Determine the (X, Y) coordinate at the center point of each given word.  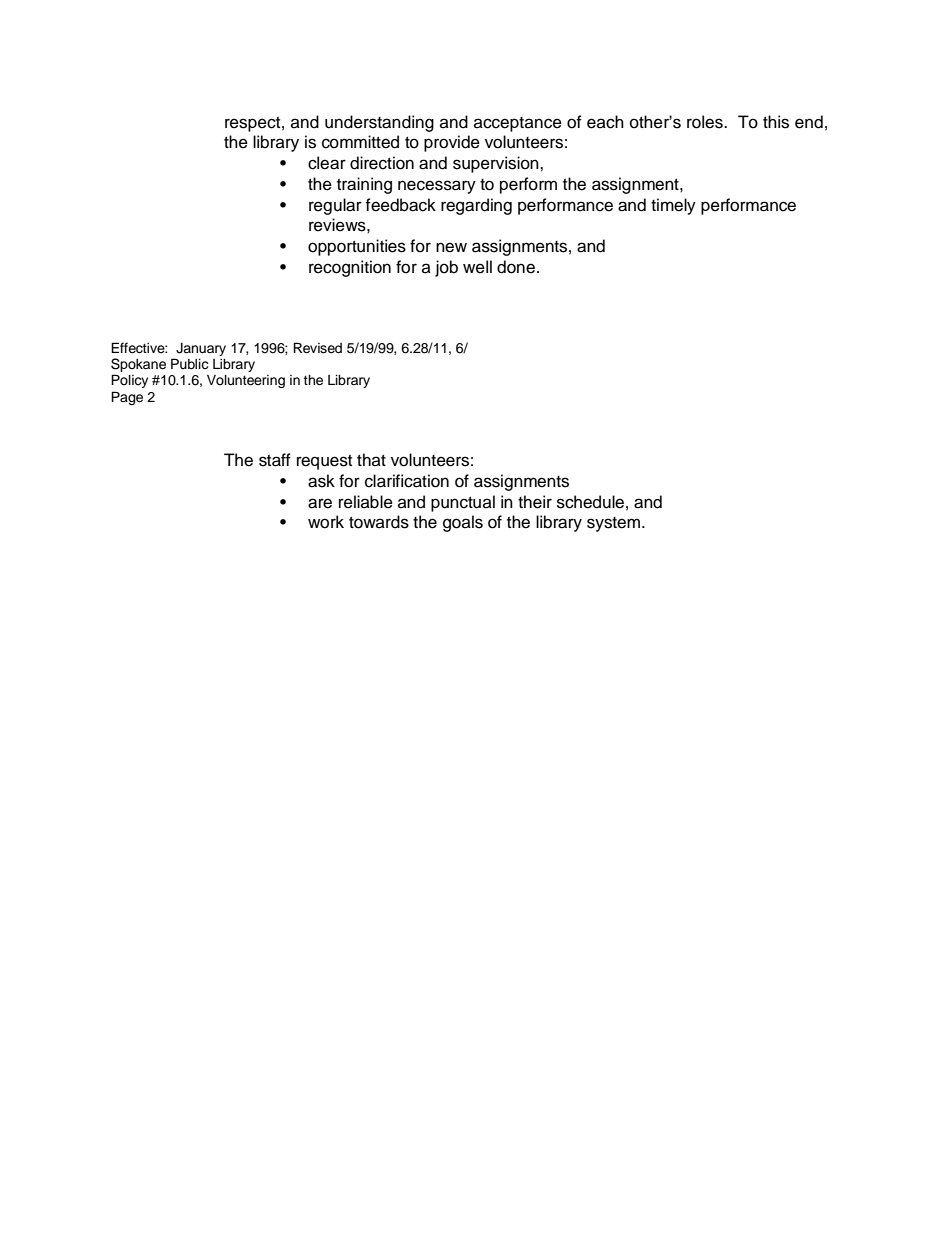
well (477, 267)
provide (452, 143)
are (320, 503)
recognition (350, 268)
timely (673, 206)
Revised (317, 348)
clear (327, 163)
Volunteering (246, 381)
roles (706, 122)
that (371, 459)
